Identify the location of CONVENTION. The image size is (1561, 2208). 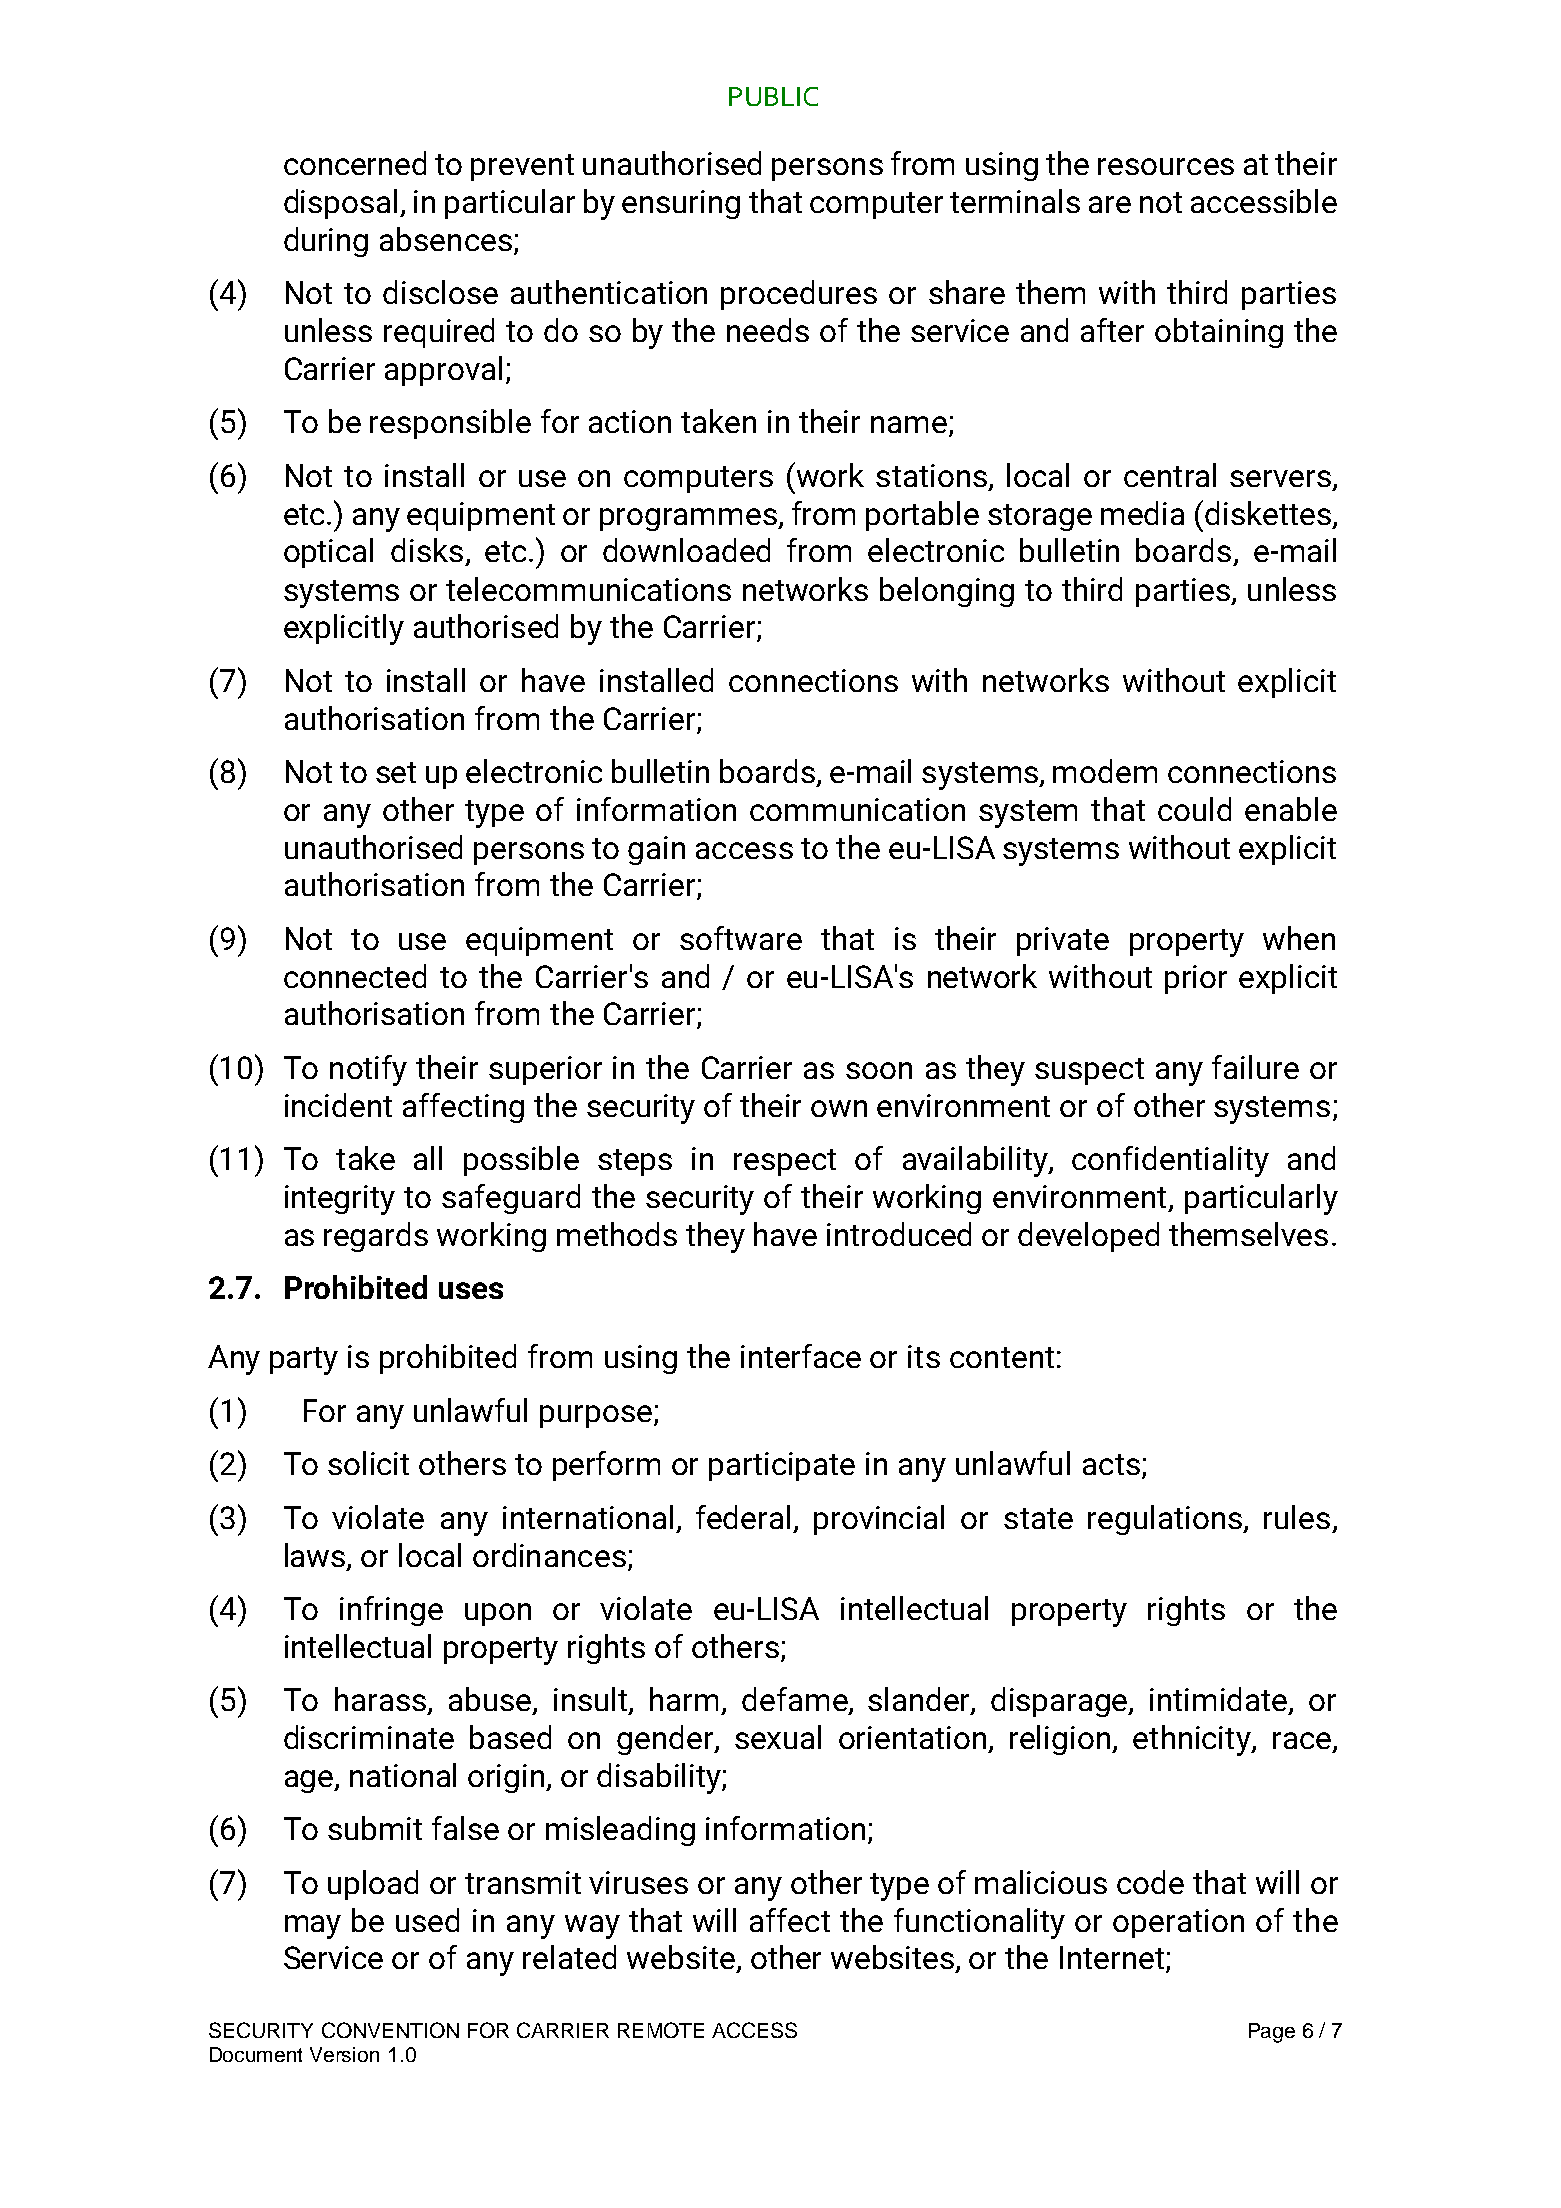
(390, 2030).
